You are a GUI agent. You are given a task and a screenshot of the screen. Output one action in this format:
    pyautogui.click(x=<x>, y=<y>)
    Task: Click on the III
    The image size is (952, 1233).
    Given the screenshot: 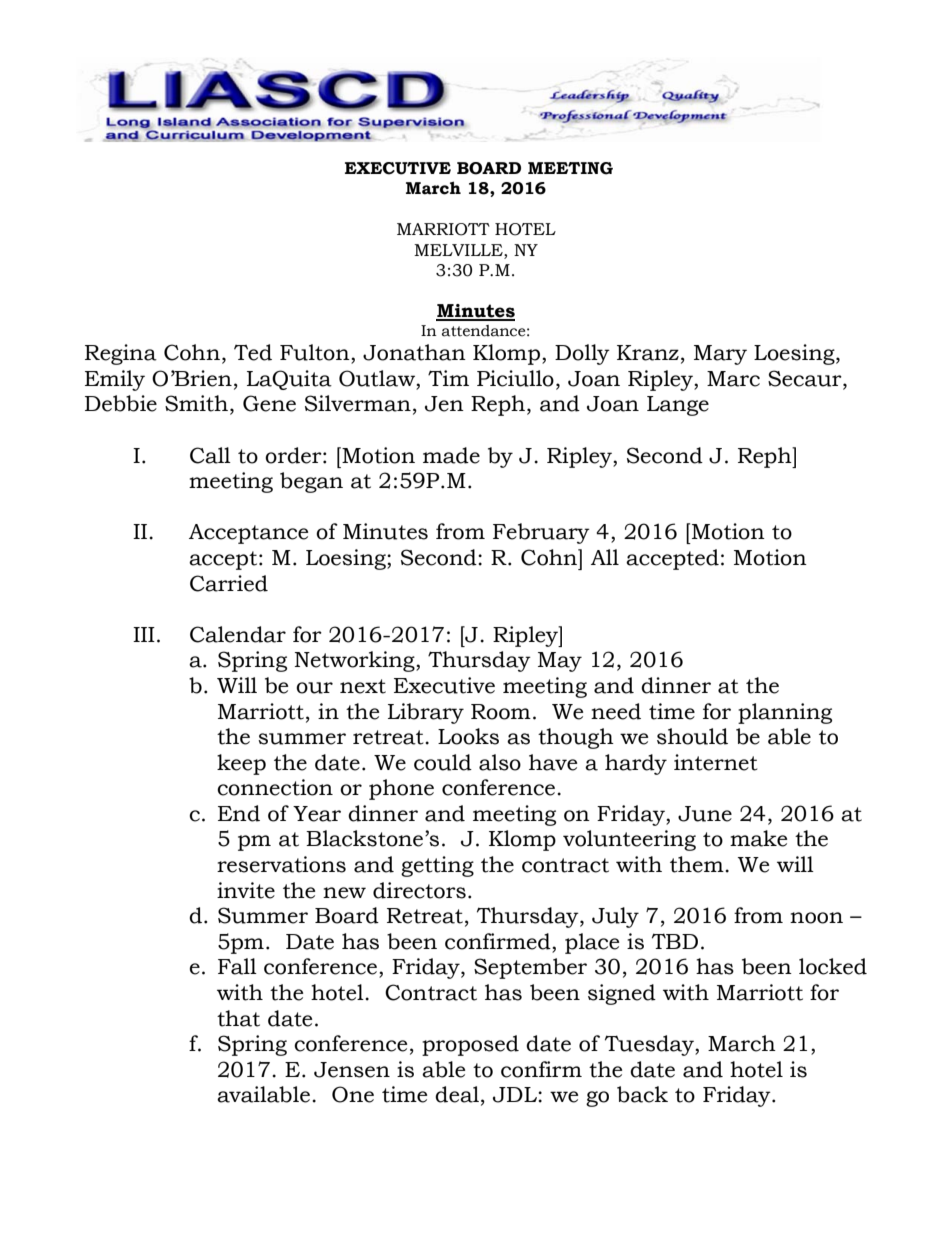 What is the action you would take?
    pyautogui.click(x=144, y=634)
